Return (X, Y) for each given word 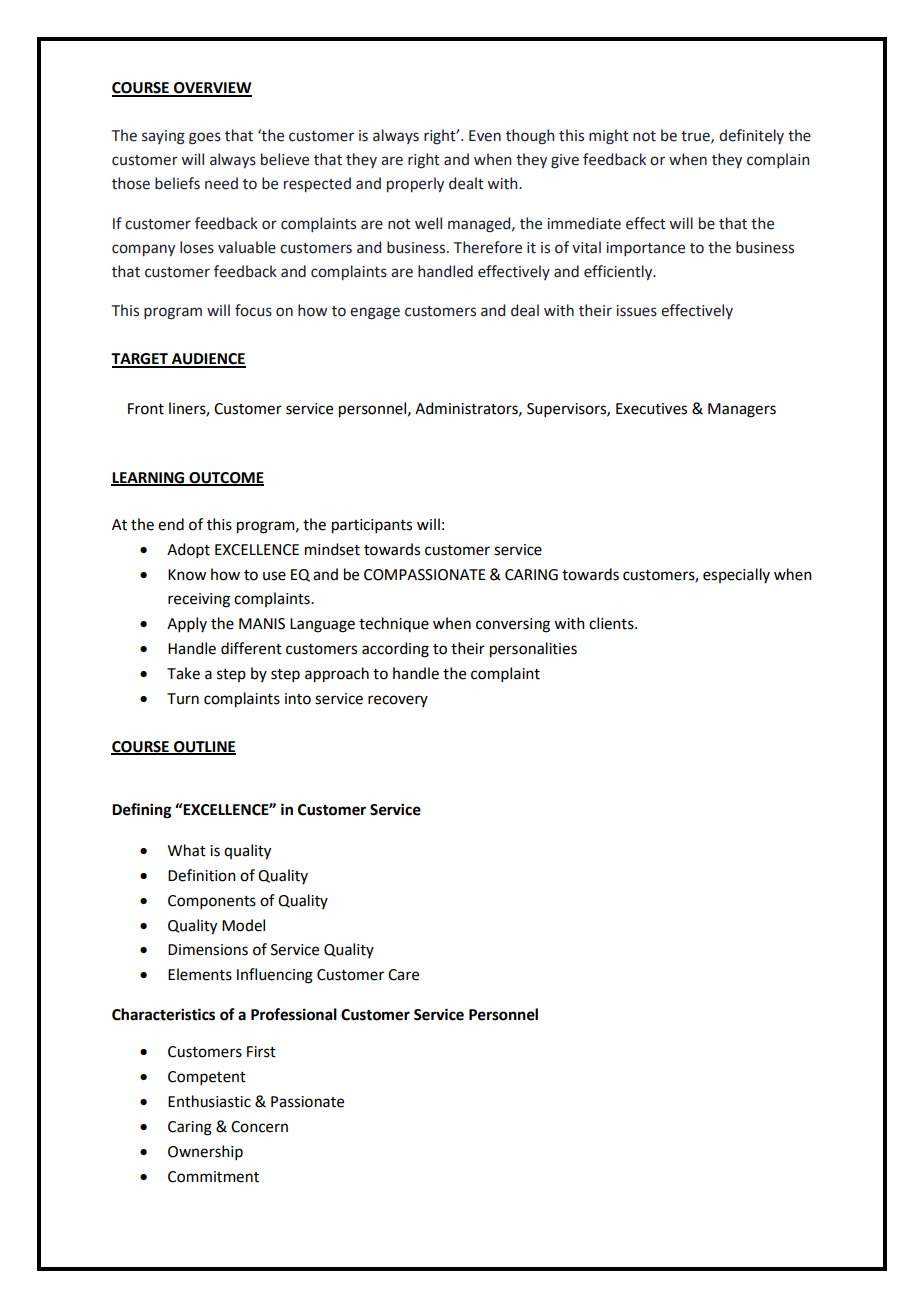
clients (612, 623)
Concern (259, 1127)
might (609, 137)
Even (485, 136)
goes (205, 138)
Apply (187, 624)
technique (394, 624)
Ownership (205, 1152)
